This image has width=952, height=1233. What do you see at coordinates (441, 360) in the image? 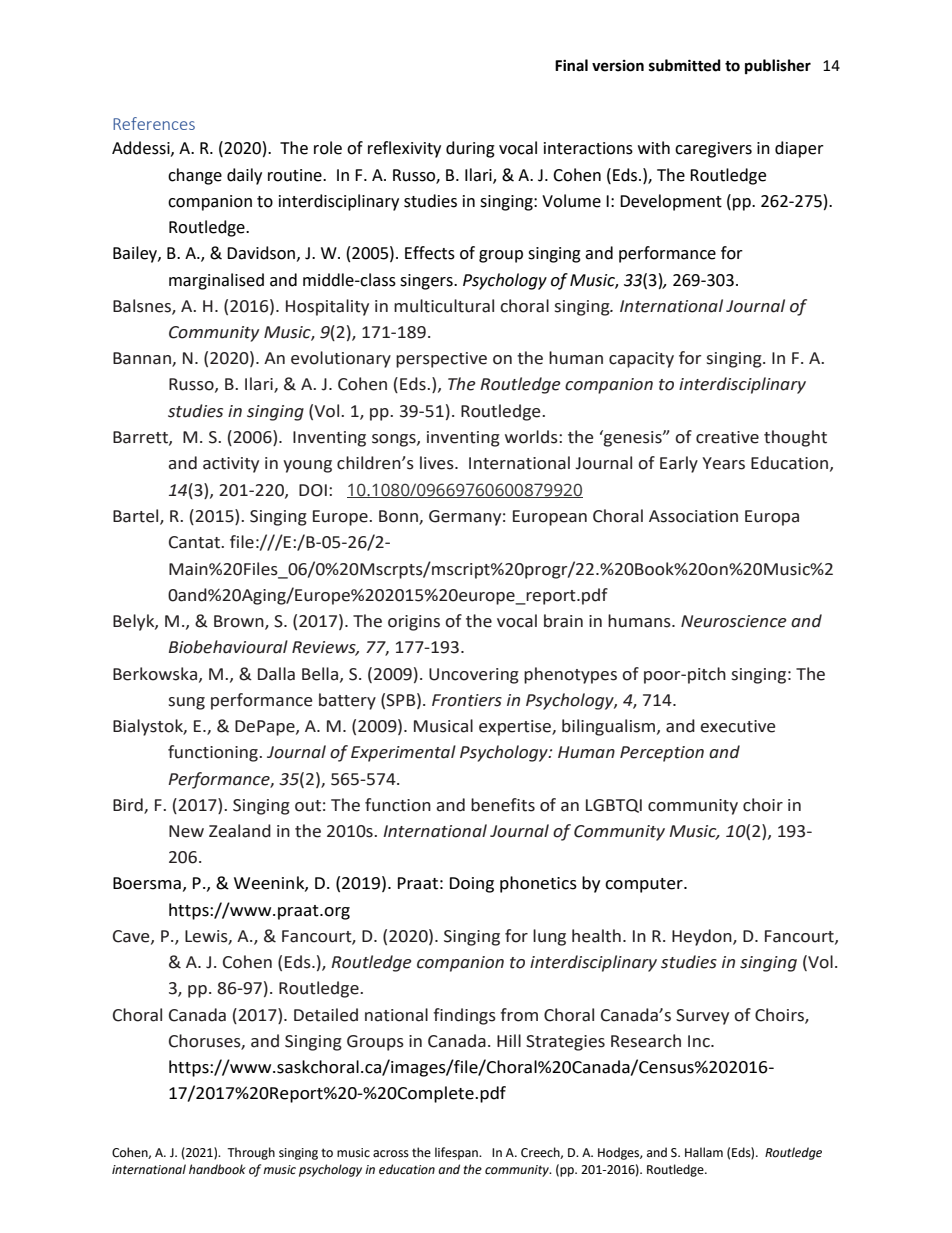
I see `perspective` at bounding box center [441, 360].
